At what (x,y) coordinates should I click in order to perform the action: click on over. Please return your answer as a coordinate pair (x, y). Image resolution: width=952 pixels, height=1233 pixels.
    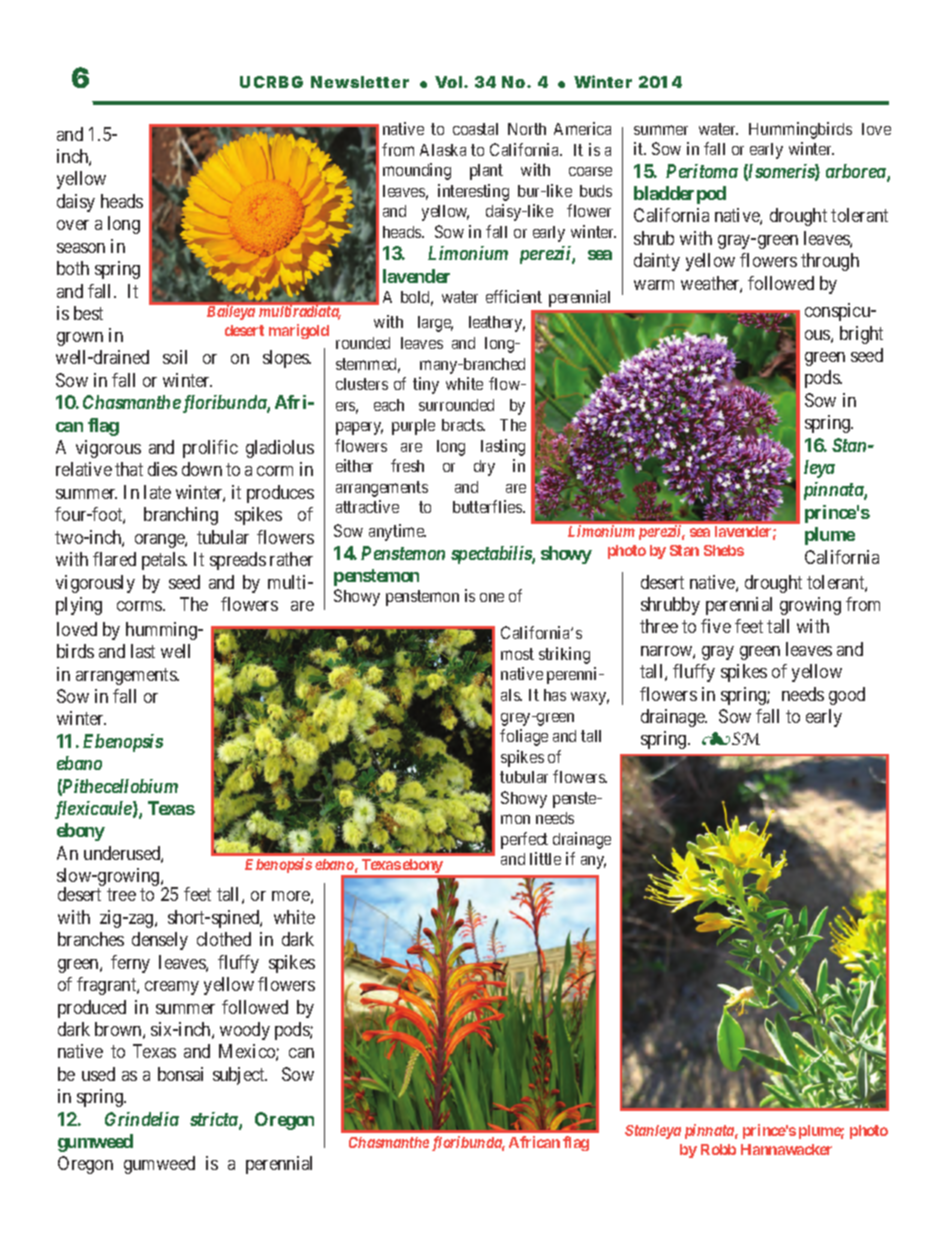
    Looking at the image, I should click on (73, 225).
